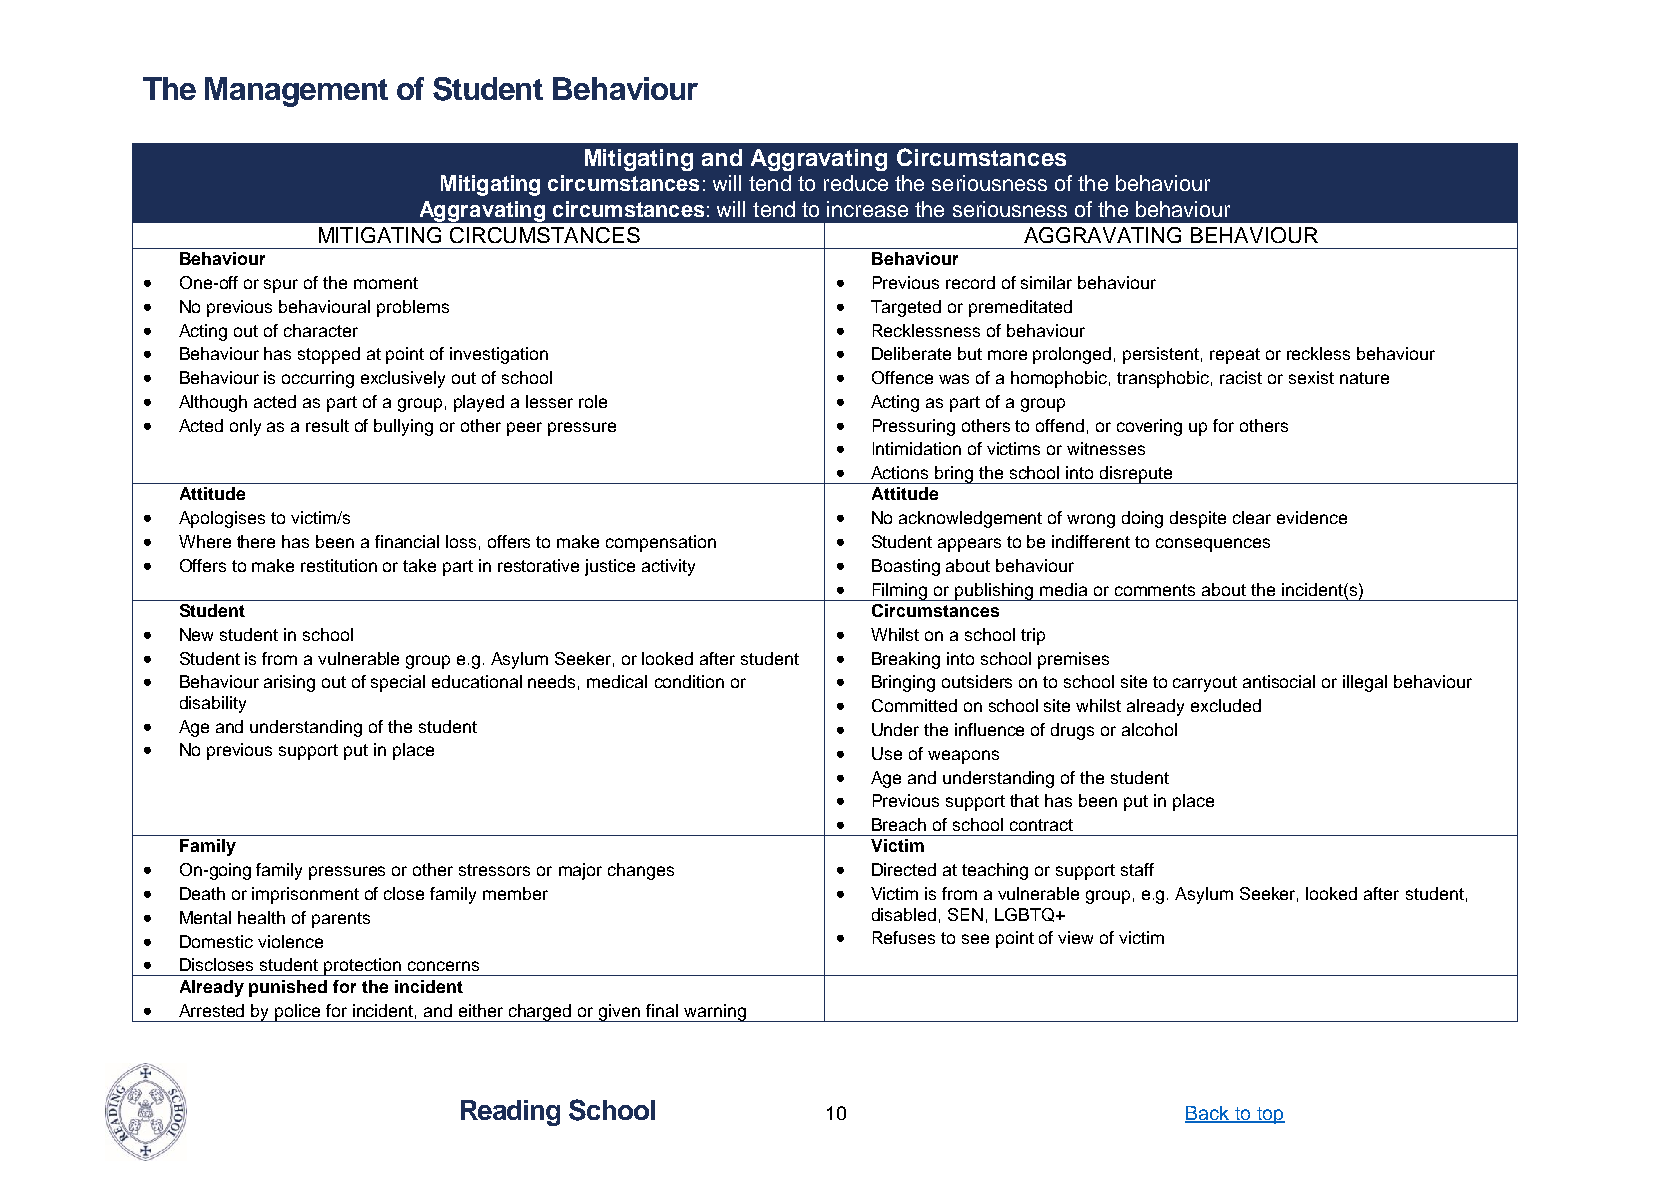 This image has width=1672, height=1182. I want to click on Offence, so click(902, 377).
